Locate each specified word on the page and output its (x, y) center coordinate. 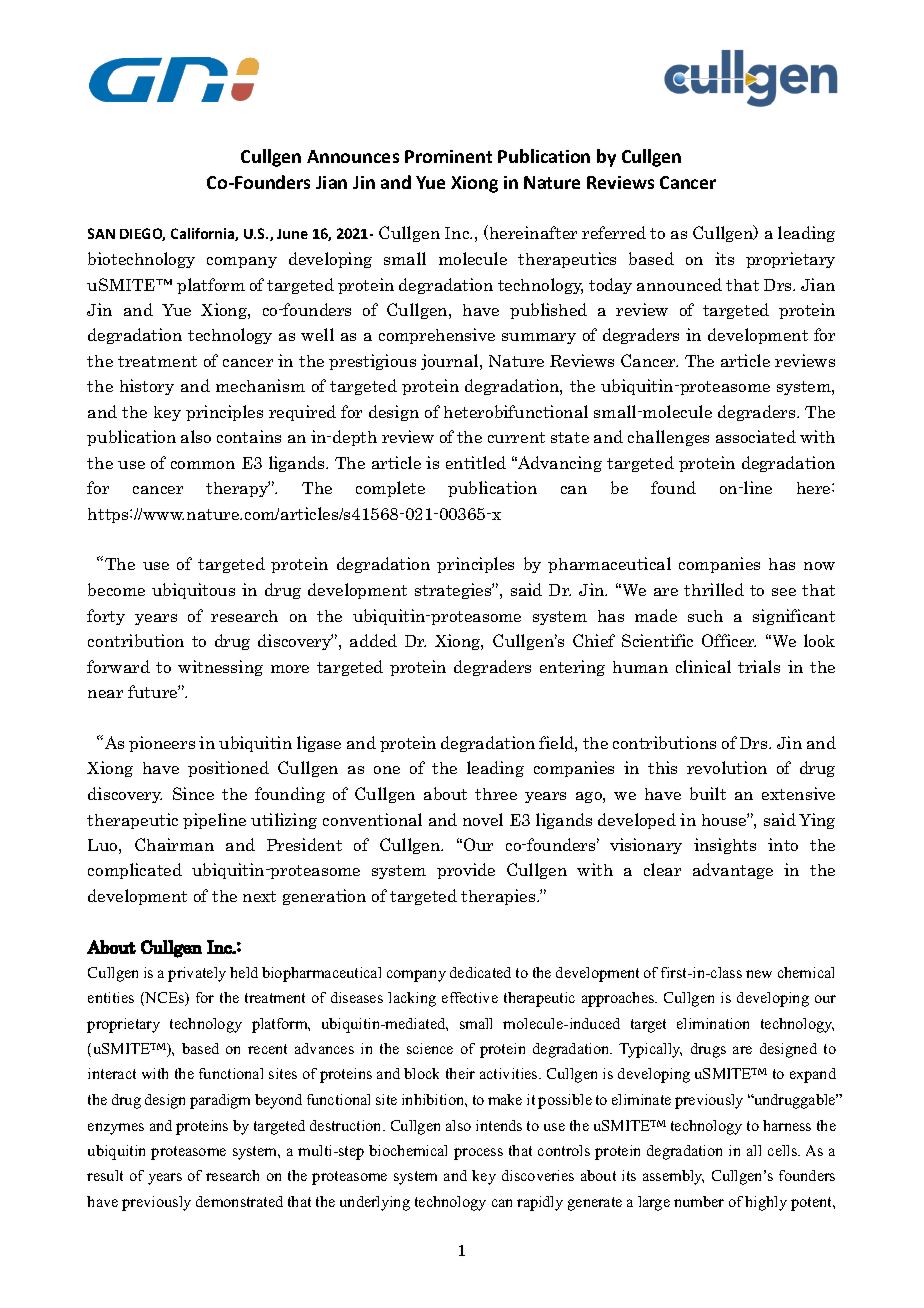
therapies (499, 897)
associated (756, 436)
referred (614, 232)
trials (759, 666)
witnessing (220, 668)
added (373, 640)
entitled (476, 462)
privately (197, 974)
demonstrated (239, 1201)
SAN (101, 233)
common (203, 465)
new (759, 974)
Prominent (448, 156)
